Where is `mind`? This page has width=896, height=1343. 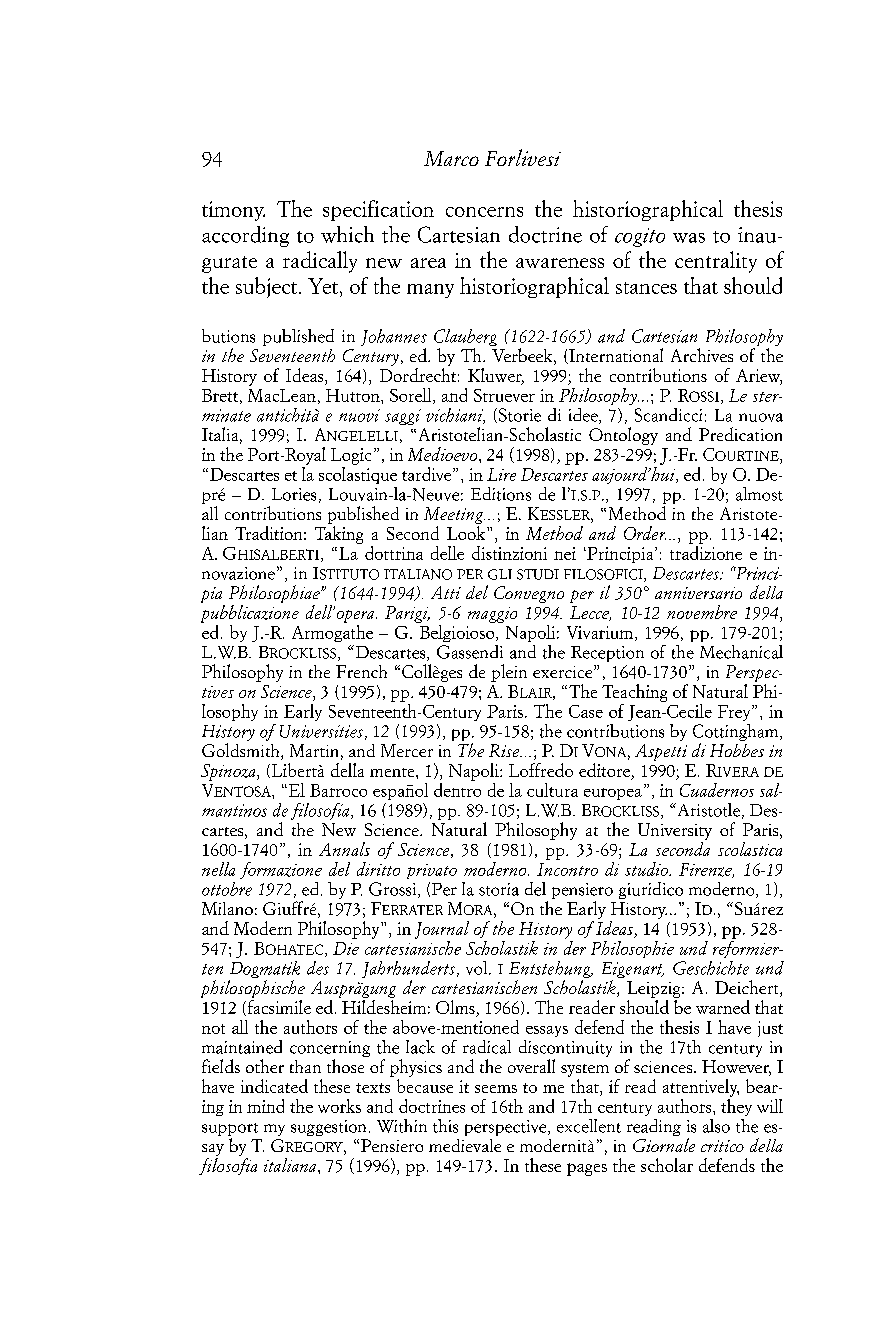 mind is located at coordinates (265, 1106).
